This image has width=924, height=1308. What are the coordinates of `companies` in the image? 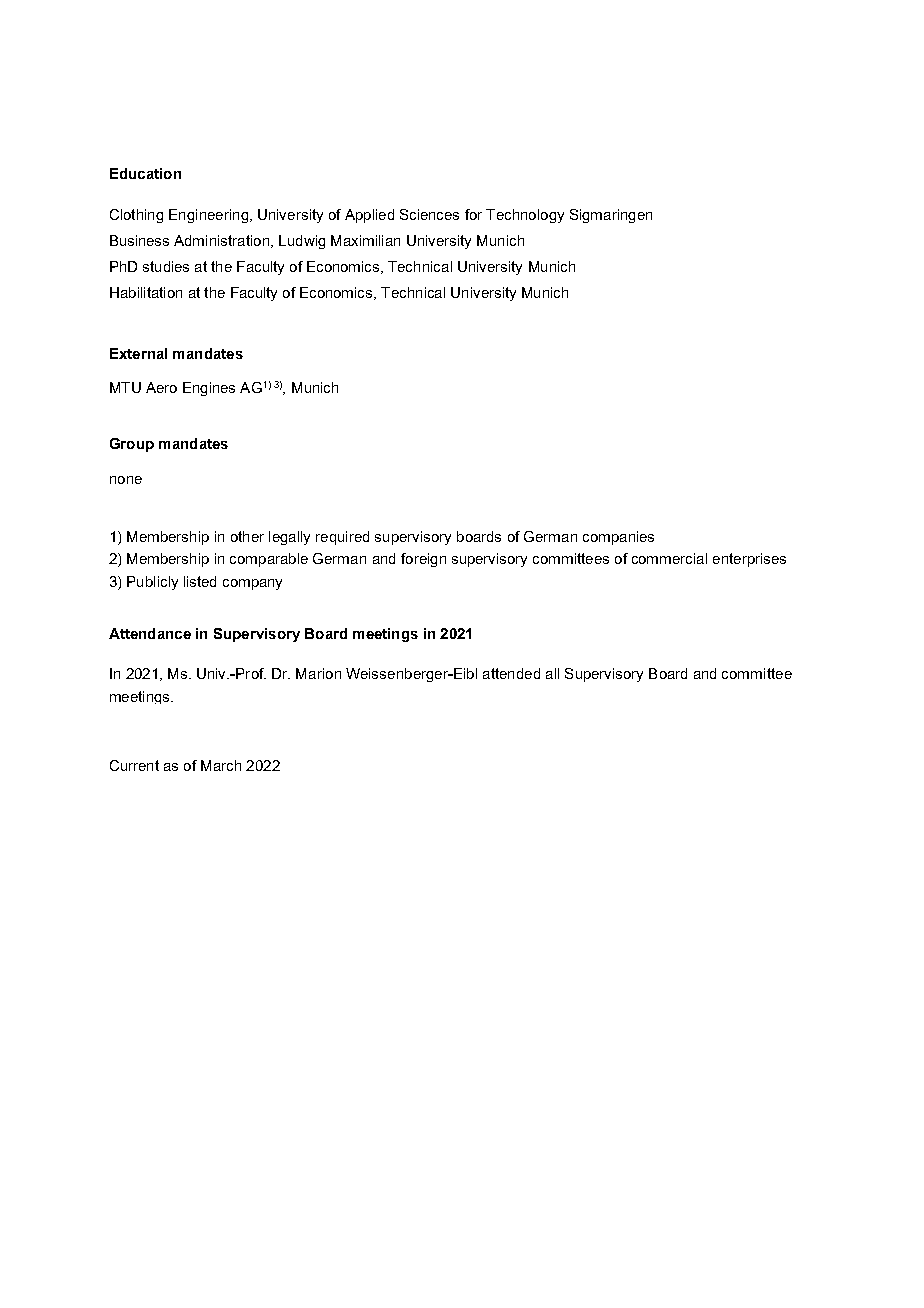 It's located at (618, 538).
